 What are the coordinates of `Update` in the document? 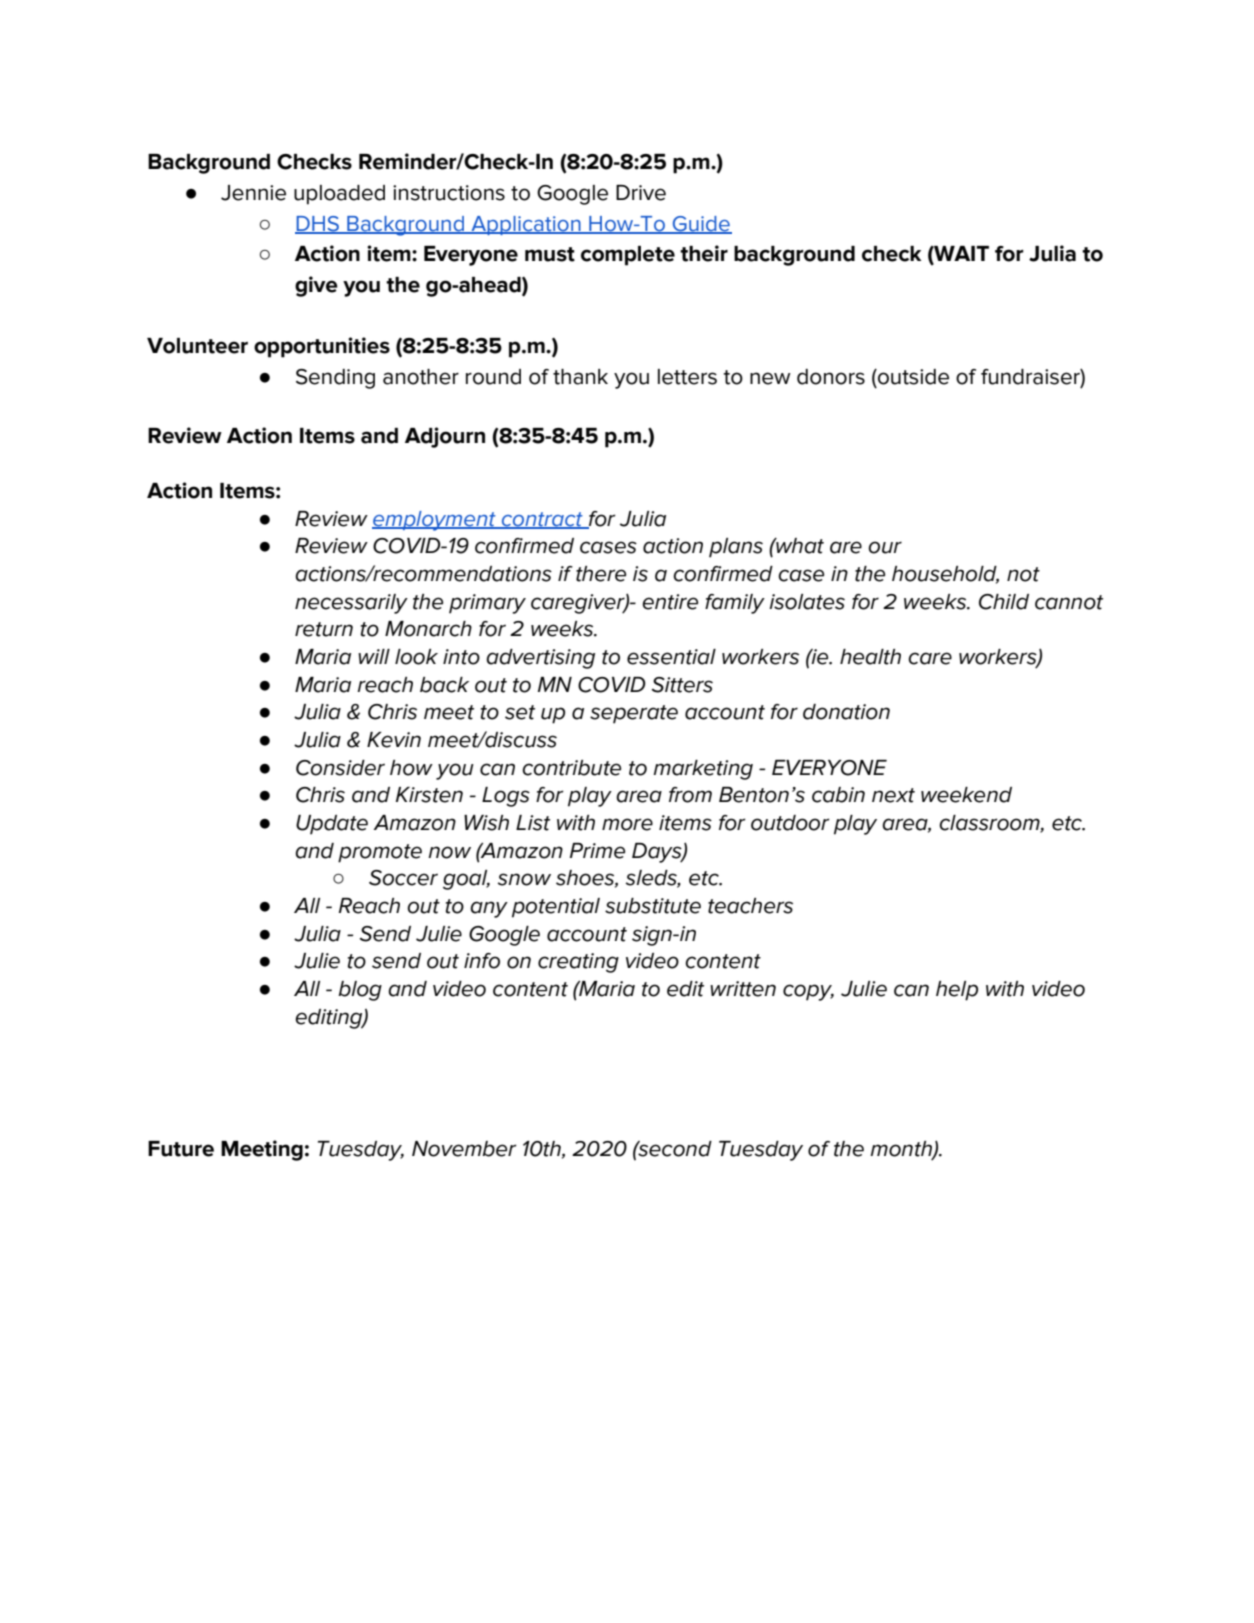 It's located at (332, 825).
